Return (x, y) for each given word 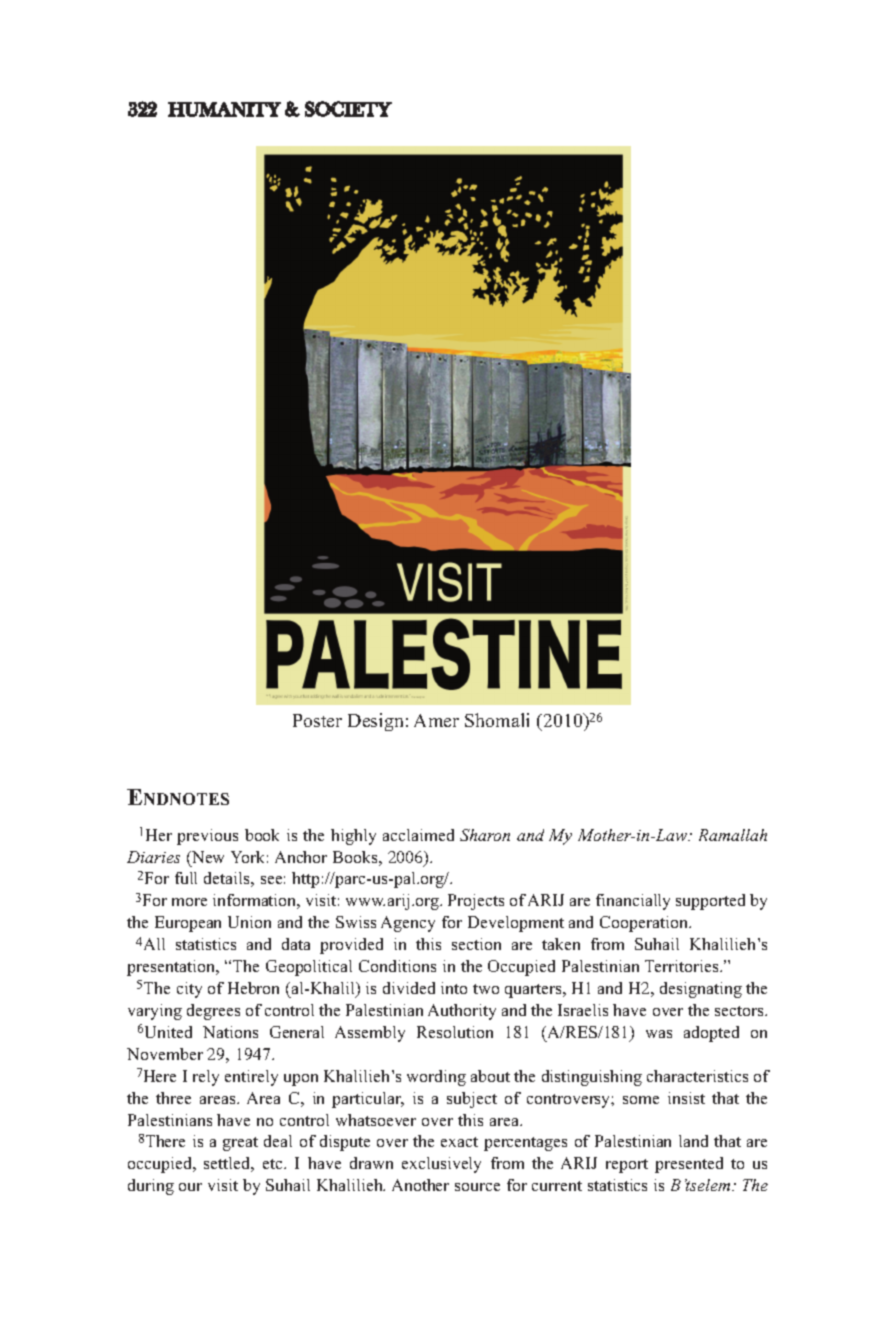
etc (274, 1164)
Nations (230, 1032)
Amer (436, 720)
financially (633, 902)
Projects (476, 902)
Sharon (485, 835)
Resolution (455, 1032)
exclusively (441, 1165)
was (659, 1034)
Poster (317, 720)
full (186, 878)
